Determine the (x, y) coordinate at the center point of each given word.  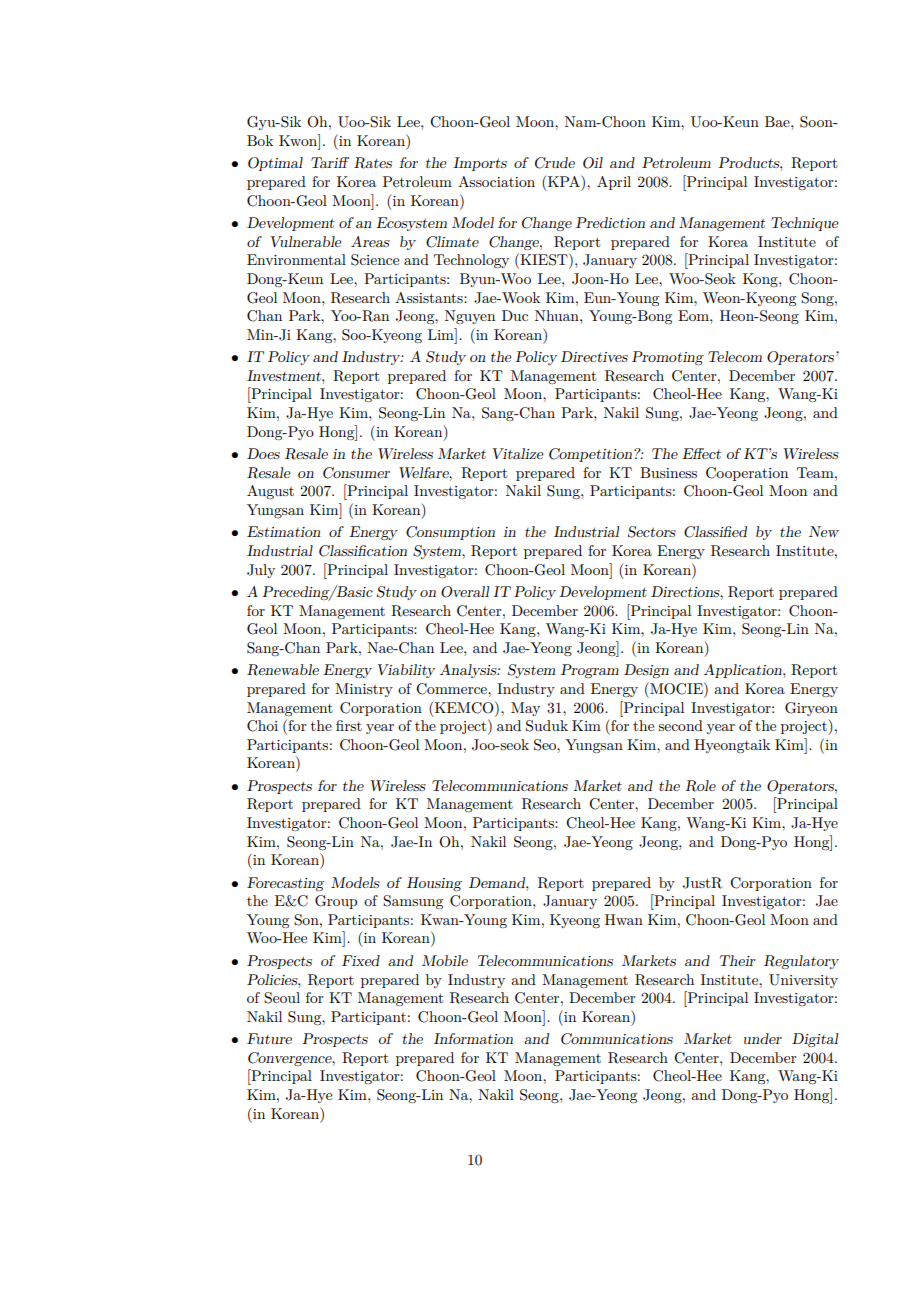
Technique (805, 224)
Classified (715, 532)
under (763, 1038)
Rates (373, 163)
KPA (565, 181)
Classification (363, 551)
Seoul (282, 998)
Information (473, 1038)
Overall (465, 592)
